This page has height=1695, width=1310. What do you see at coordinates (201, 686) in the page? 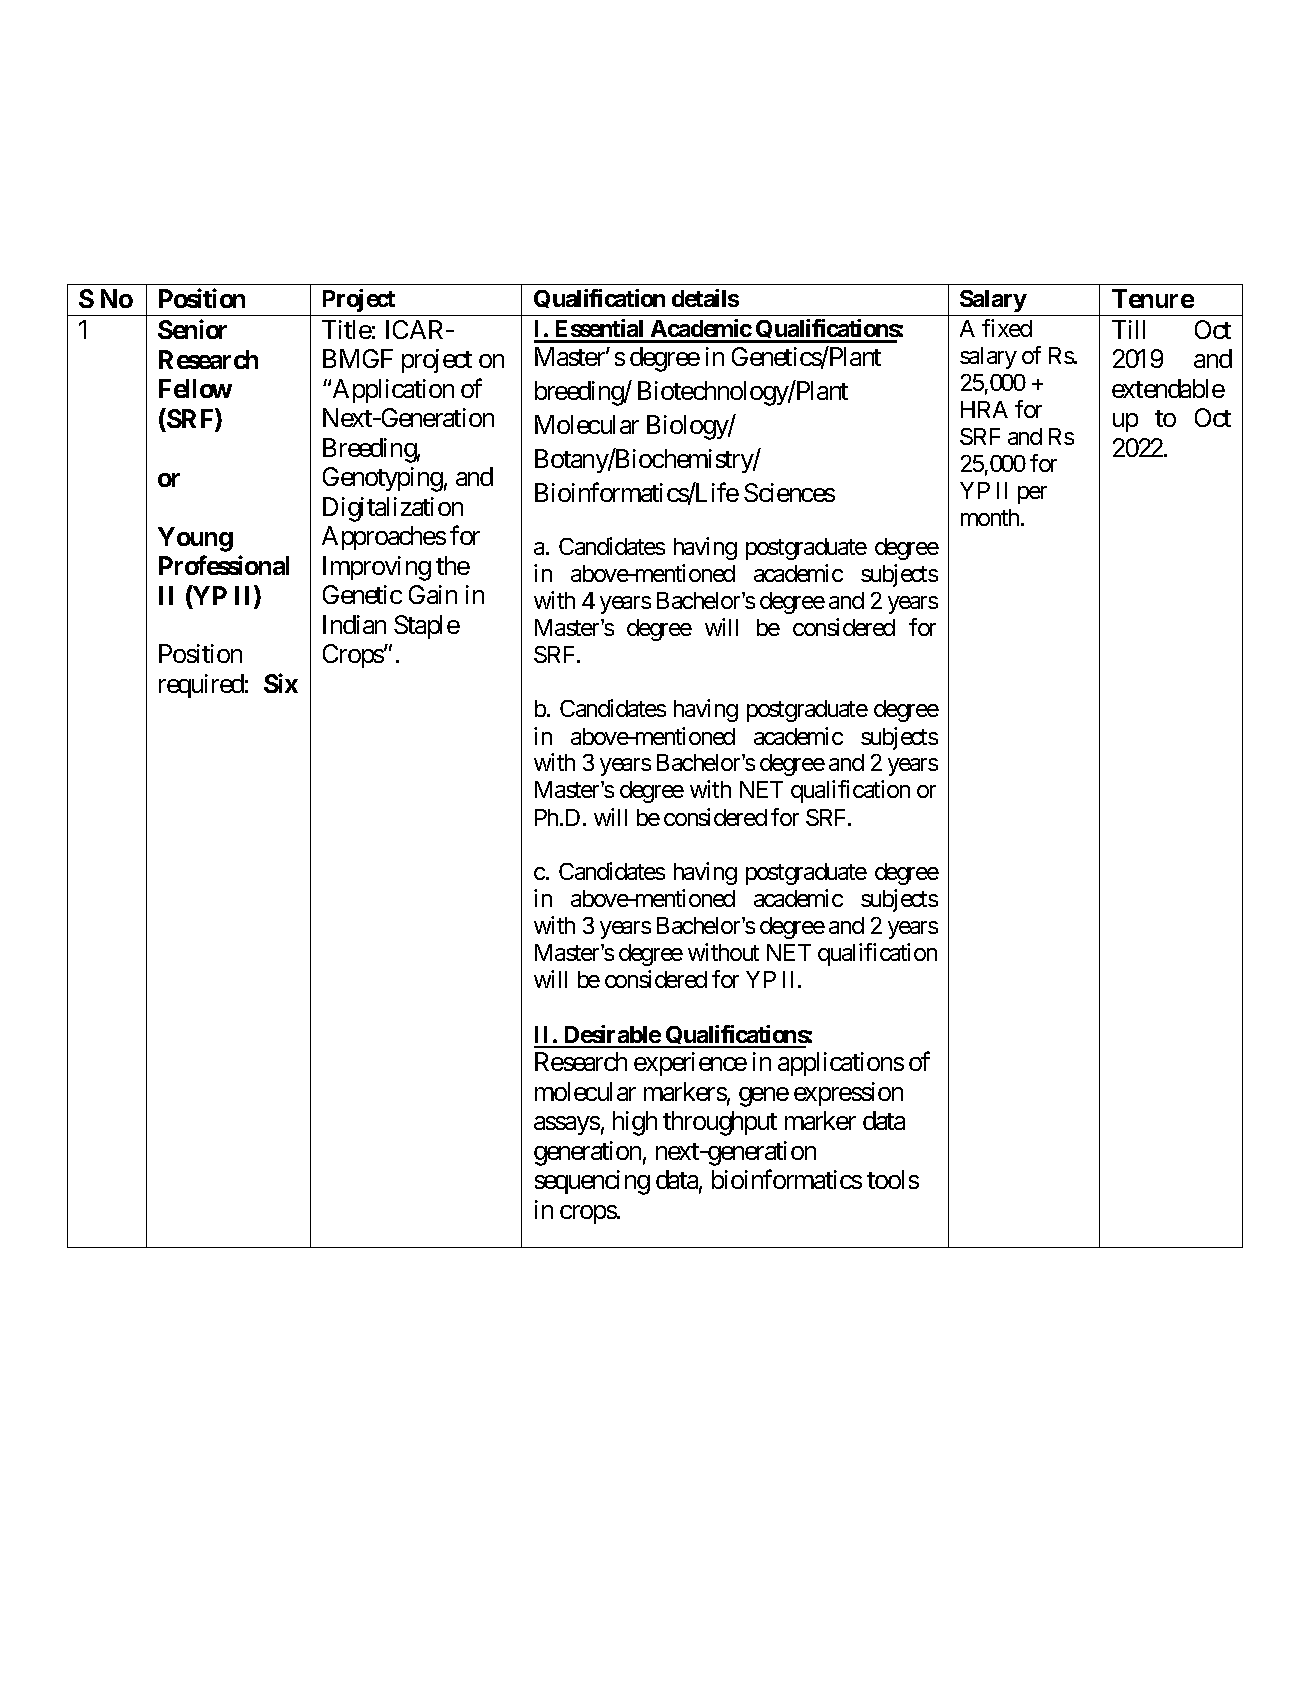
I see `required` at bounding box center [201, 686].
